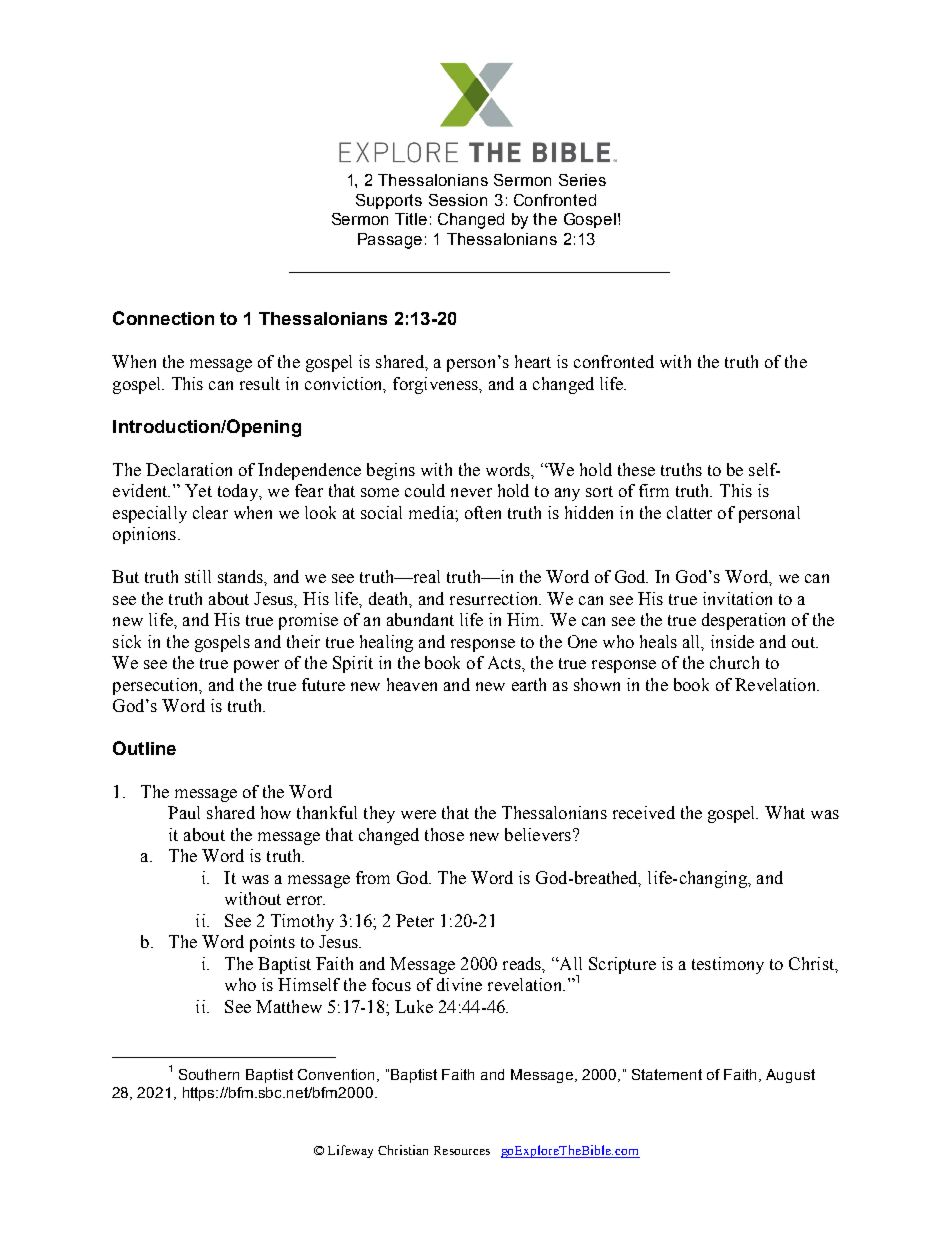  What do you see at coordinates (184, 812) in the page?
I see `Paul` at bounding box center [184, 812].
